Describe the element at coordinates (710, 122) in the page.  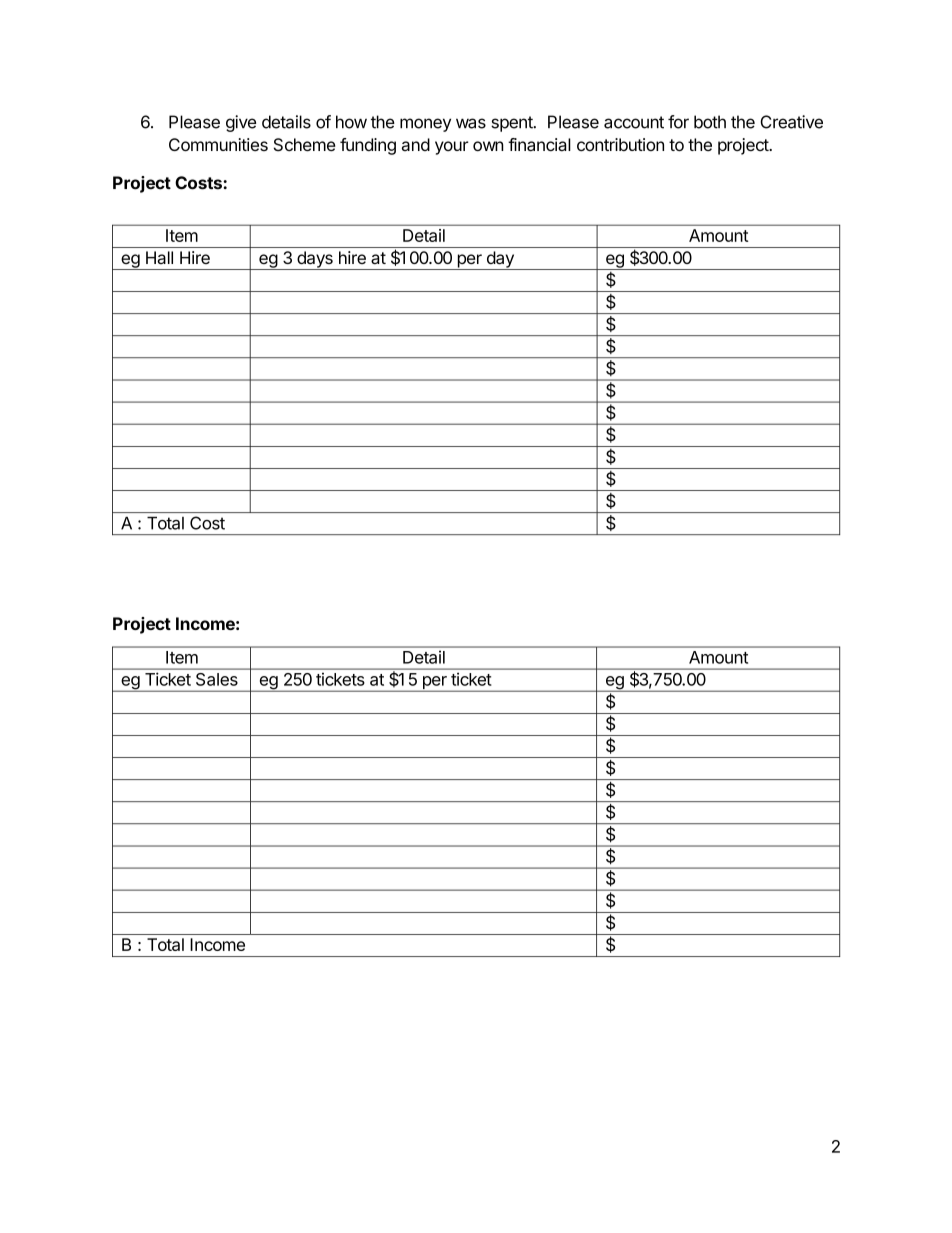
I see `both` at that location.
